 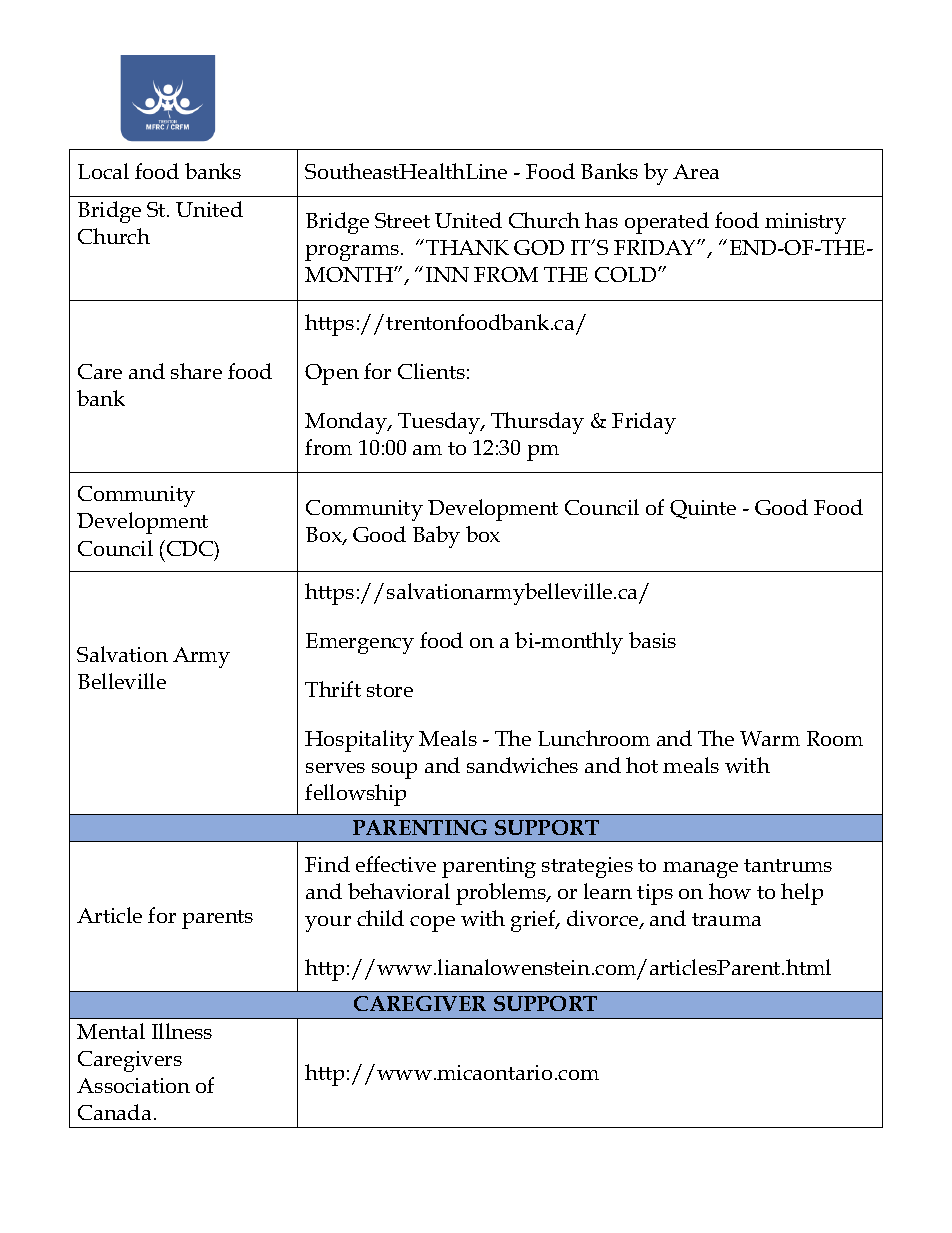 I want to click on Association, so click(x=133, y=1085).
